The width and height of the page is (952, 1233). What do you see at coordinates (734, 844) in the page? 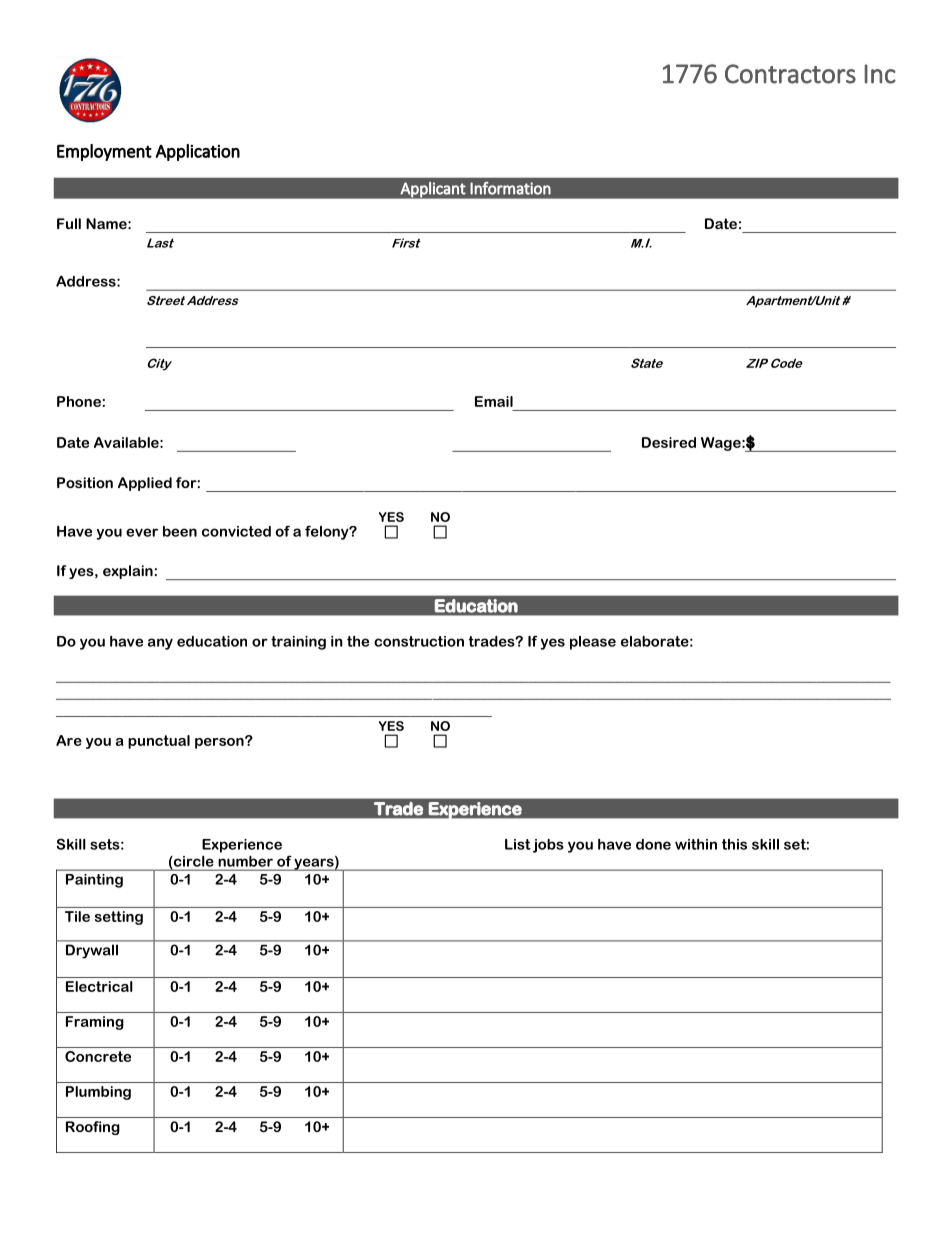
I see `this` at bounding box center [734, 844].
